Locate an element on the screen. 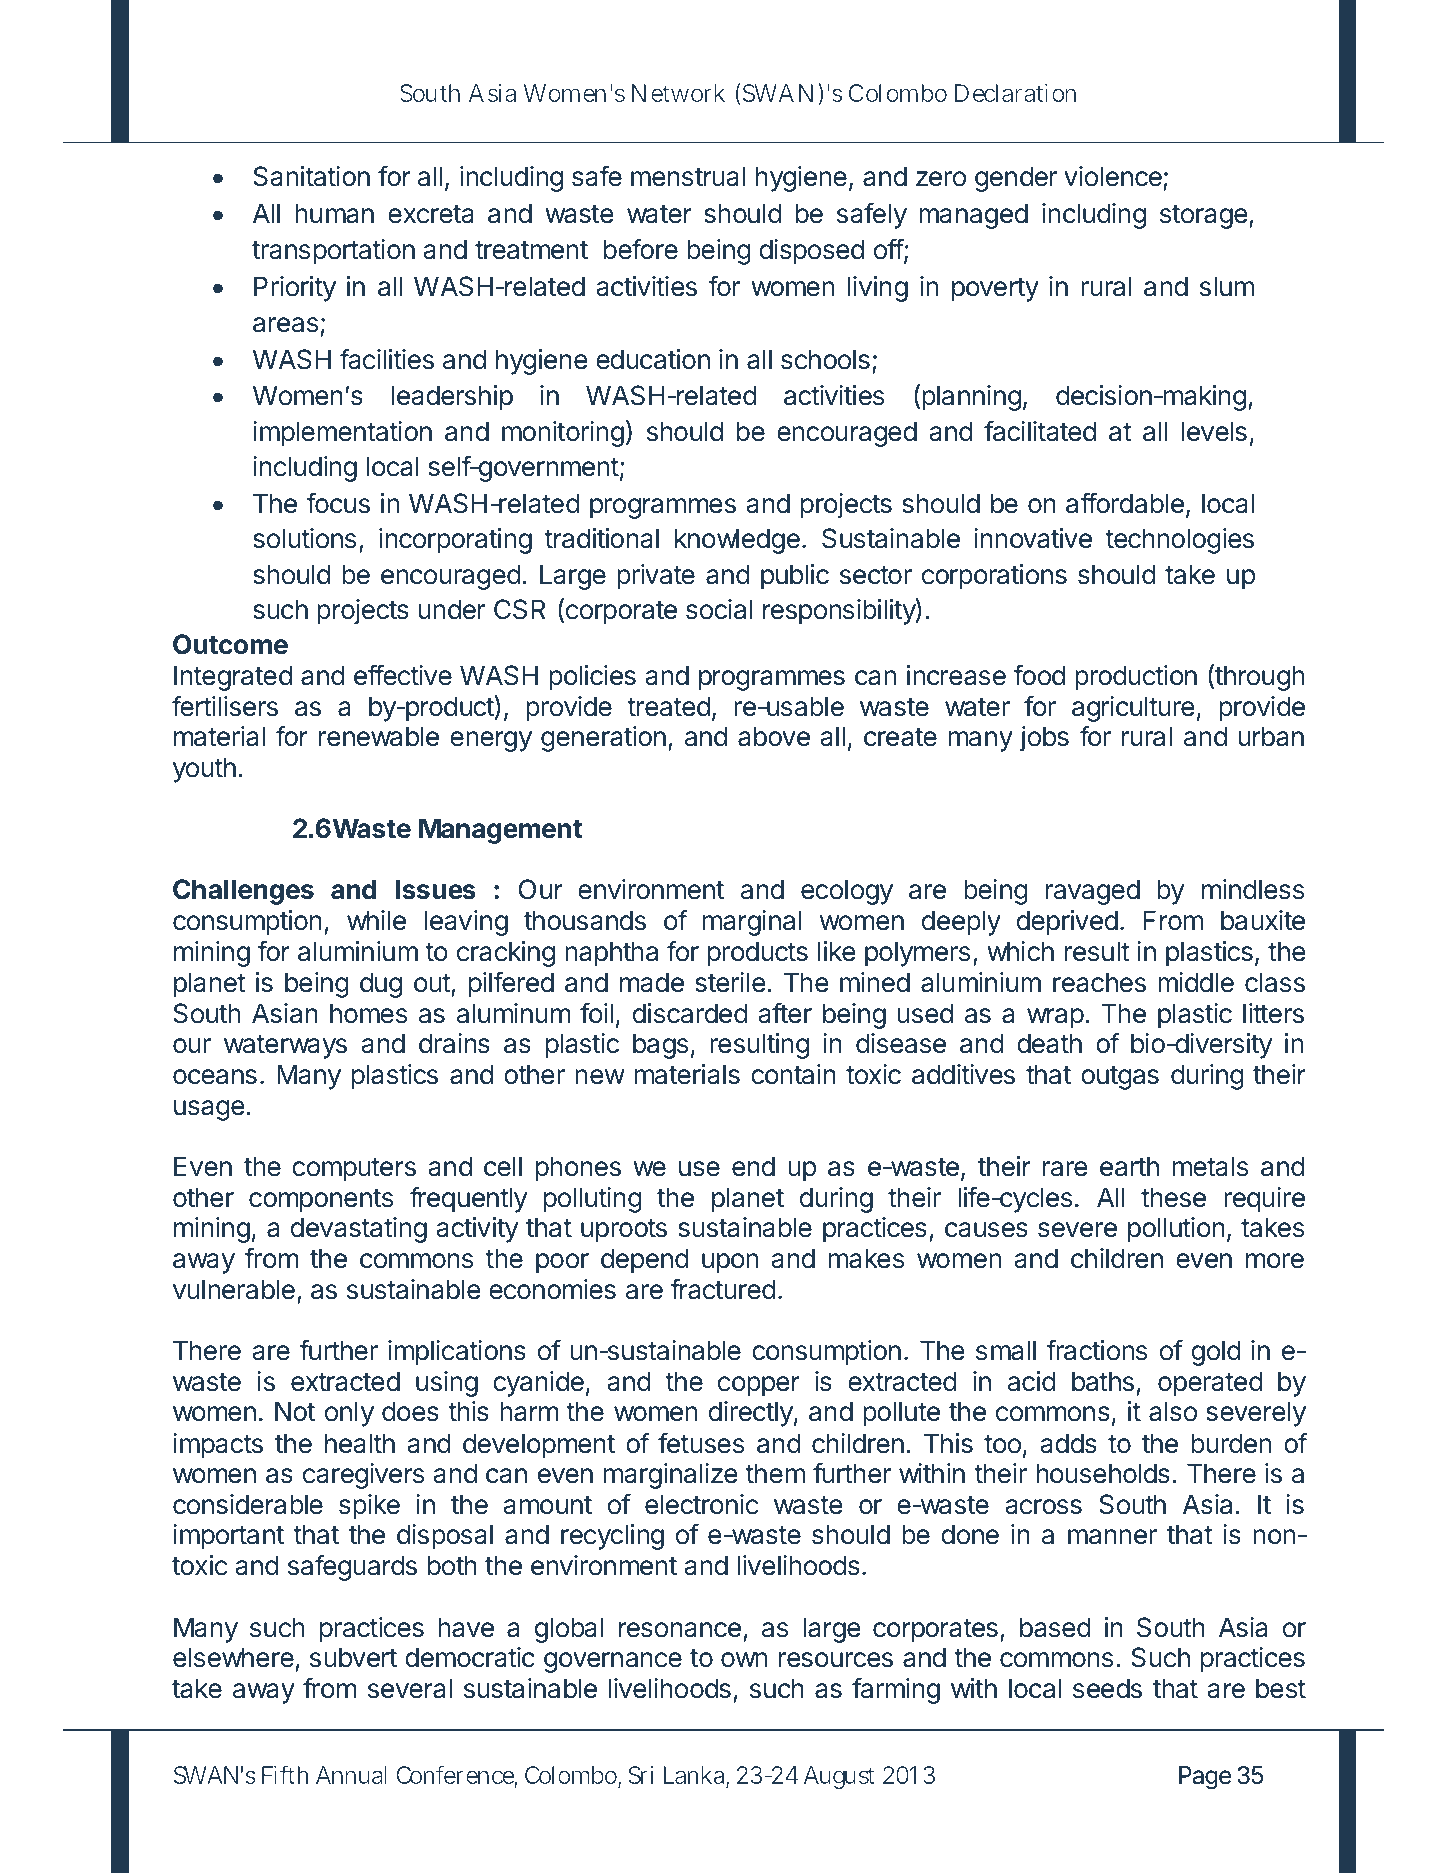  violence is located at coordinates (1114, 178).
